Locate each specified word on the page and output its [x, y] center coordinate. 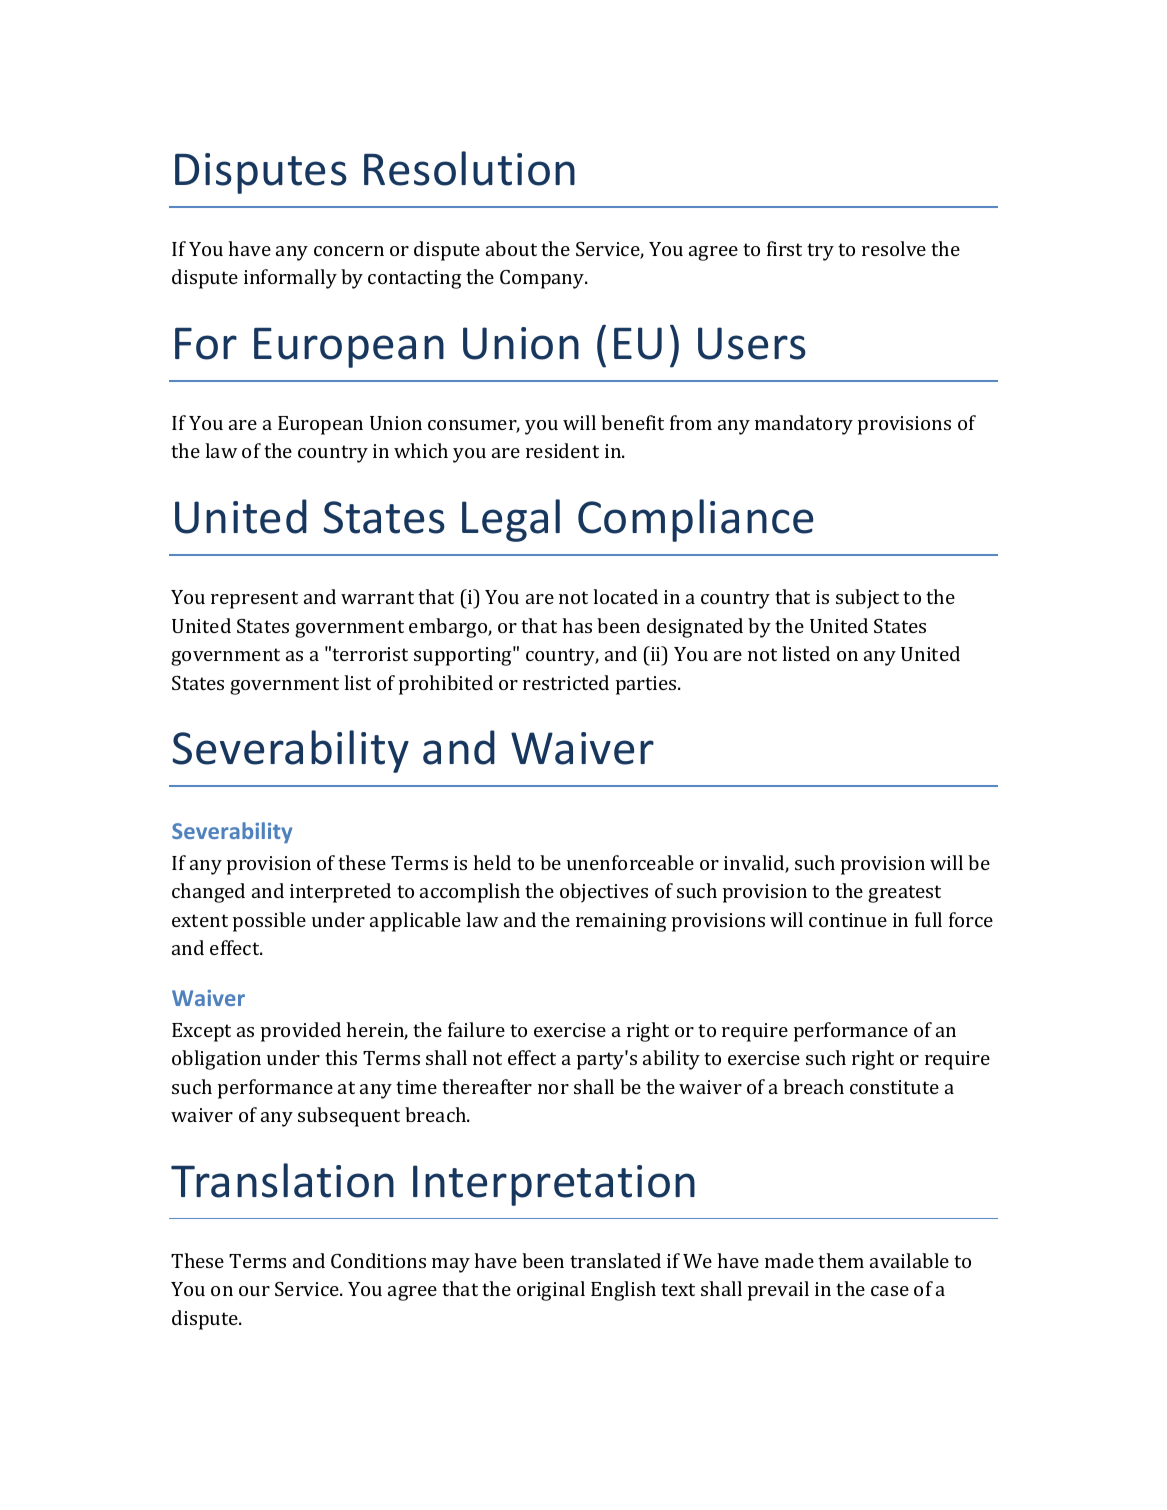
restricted [566, 682]
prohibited [446, 685]
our [254, 1291]
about [511, 248]
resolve [894, 248]
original [551, 1291]
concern [349, 251]
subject [867, 599]
